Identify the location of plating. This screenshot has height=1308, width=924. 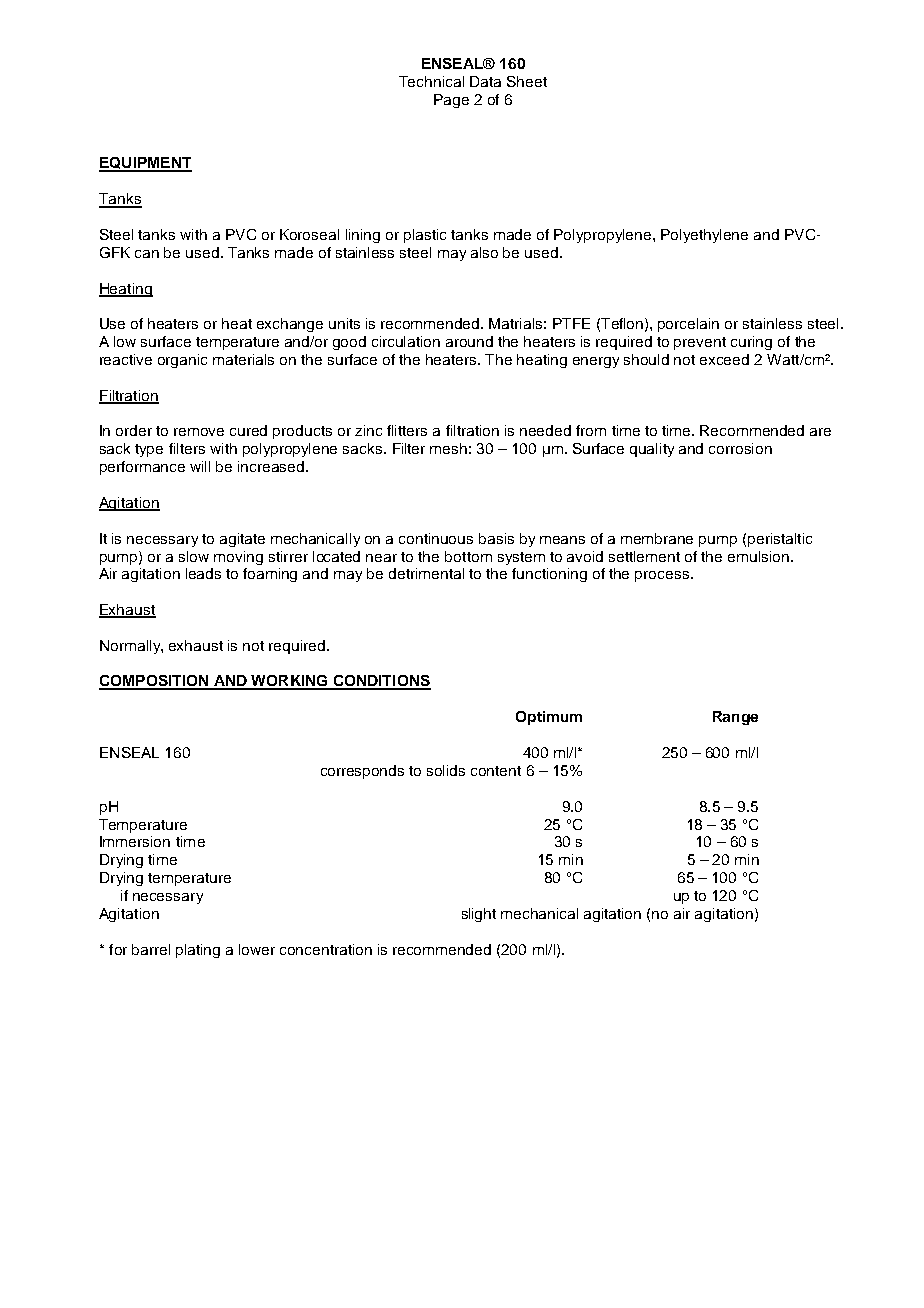
(198, 951).
